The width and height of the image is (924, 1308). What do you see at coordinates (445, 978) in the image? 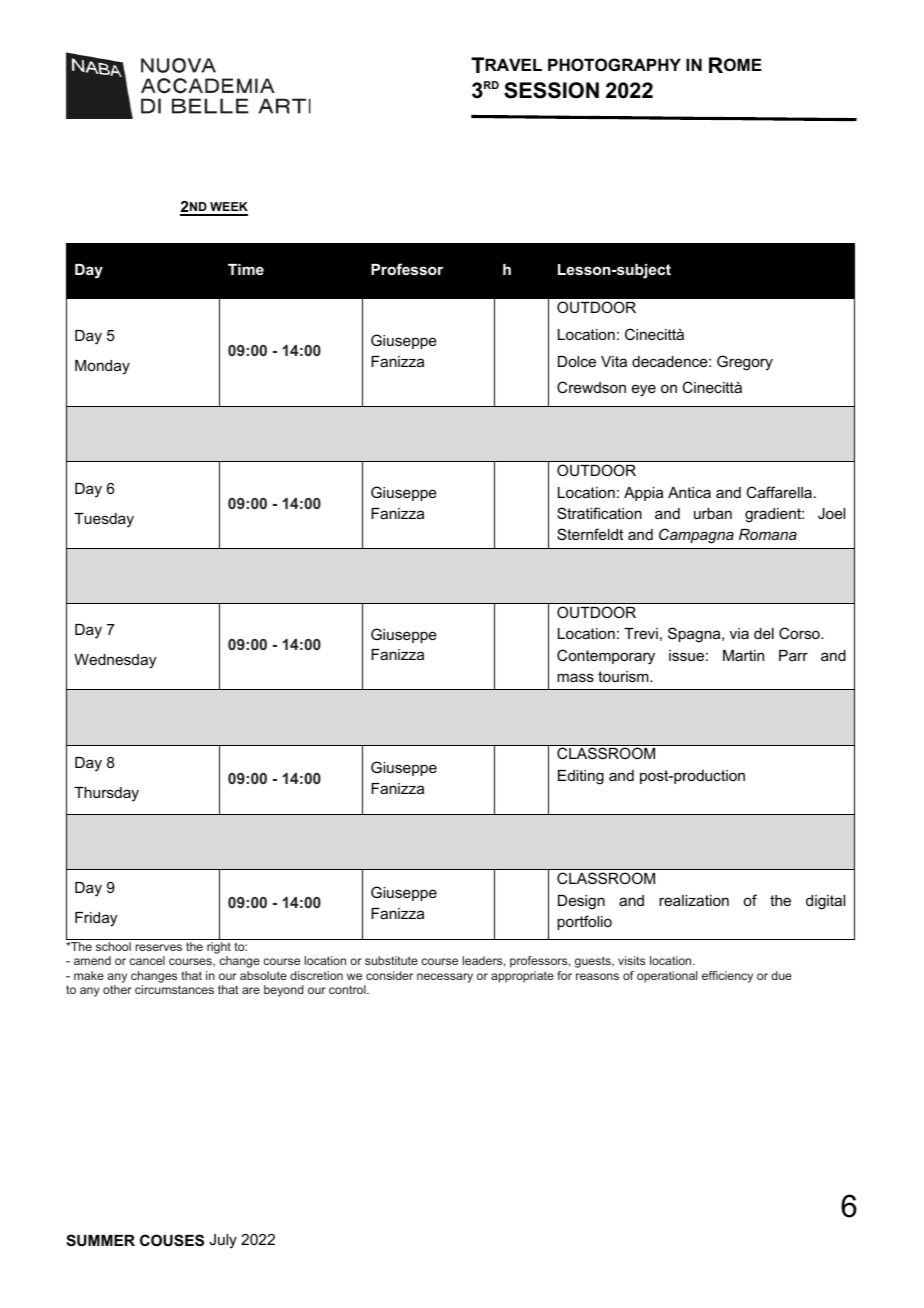
I see `necessary` at bounding box center [445, 978].
